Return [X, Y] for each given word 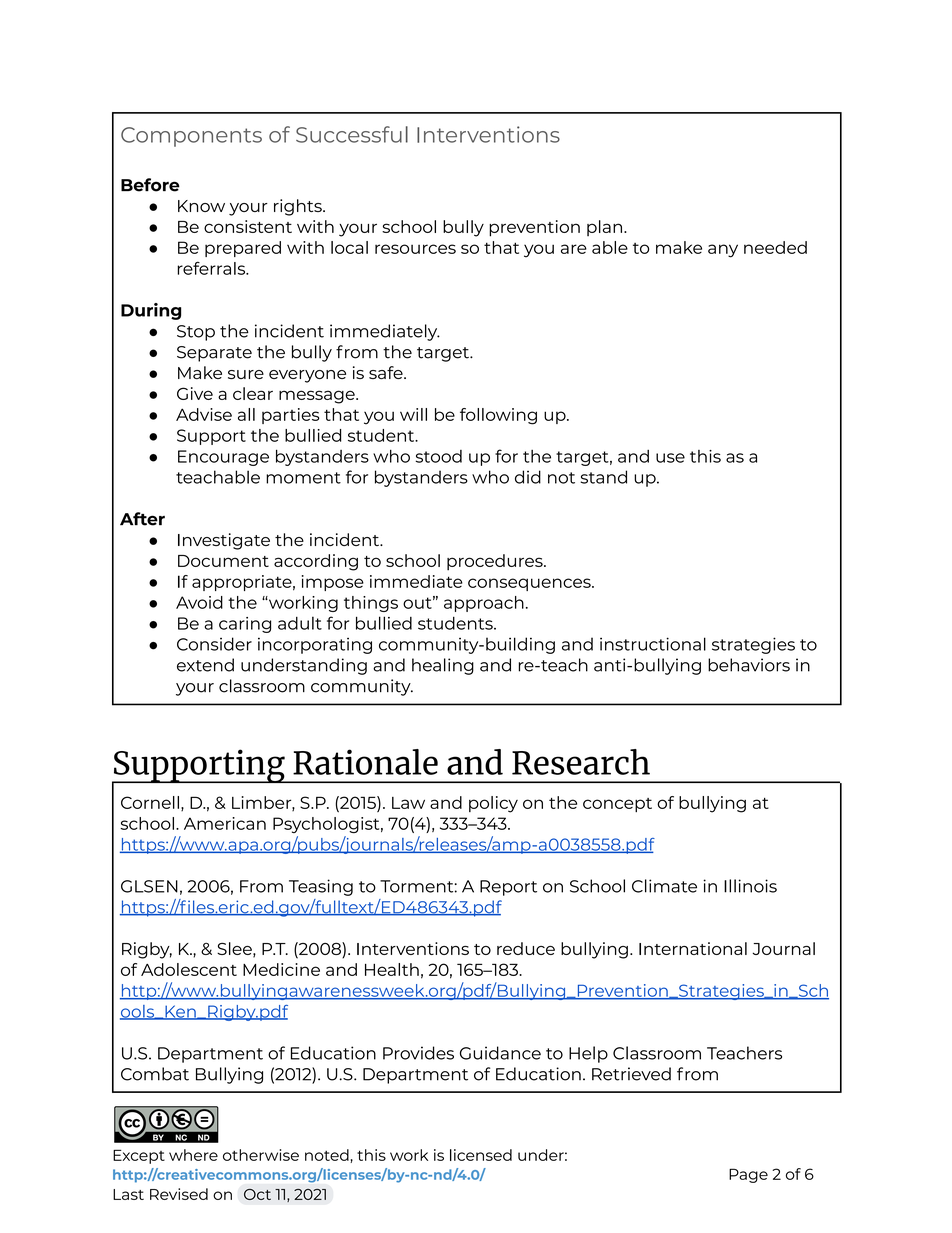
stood [439, 456]
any [723, 251]
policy [493, 804]
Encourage [223, 458]
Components [191, 137]
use [670, 458]
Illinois [750, 886]
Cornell [150, 802]
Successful [352, 134]
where [193, 1155]
